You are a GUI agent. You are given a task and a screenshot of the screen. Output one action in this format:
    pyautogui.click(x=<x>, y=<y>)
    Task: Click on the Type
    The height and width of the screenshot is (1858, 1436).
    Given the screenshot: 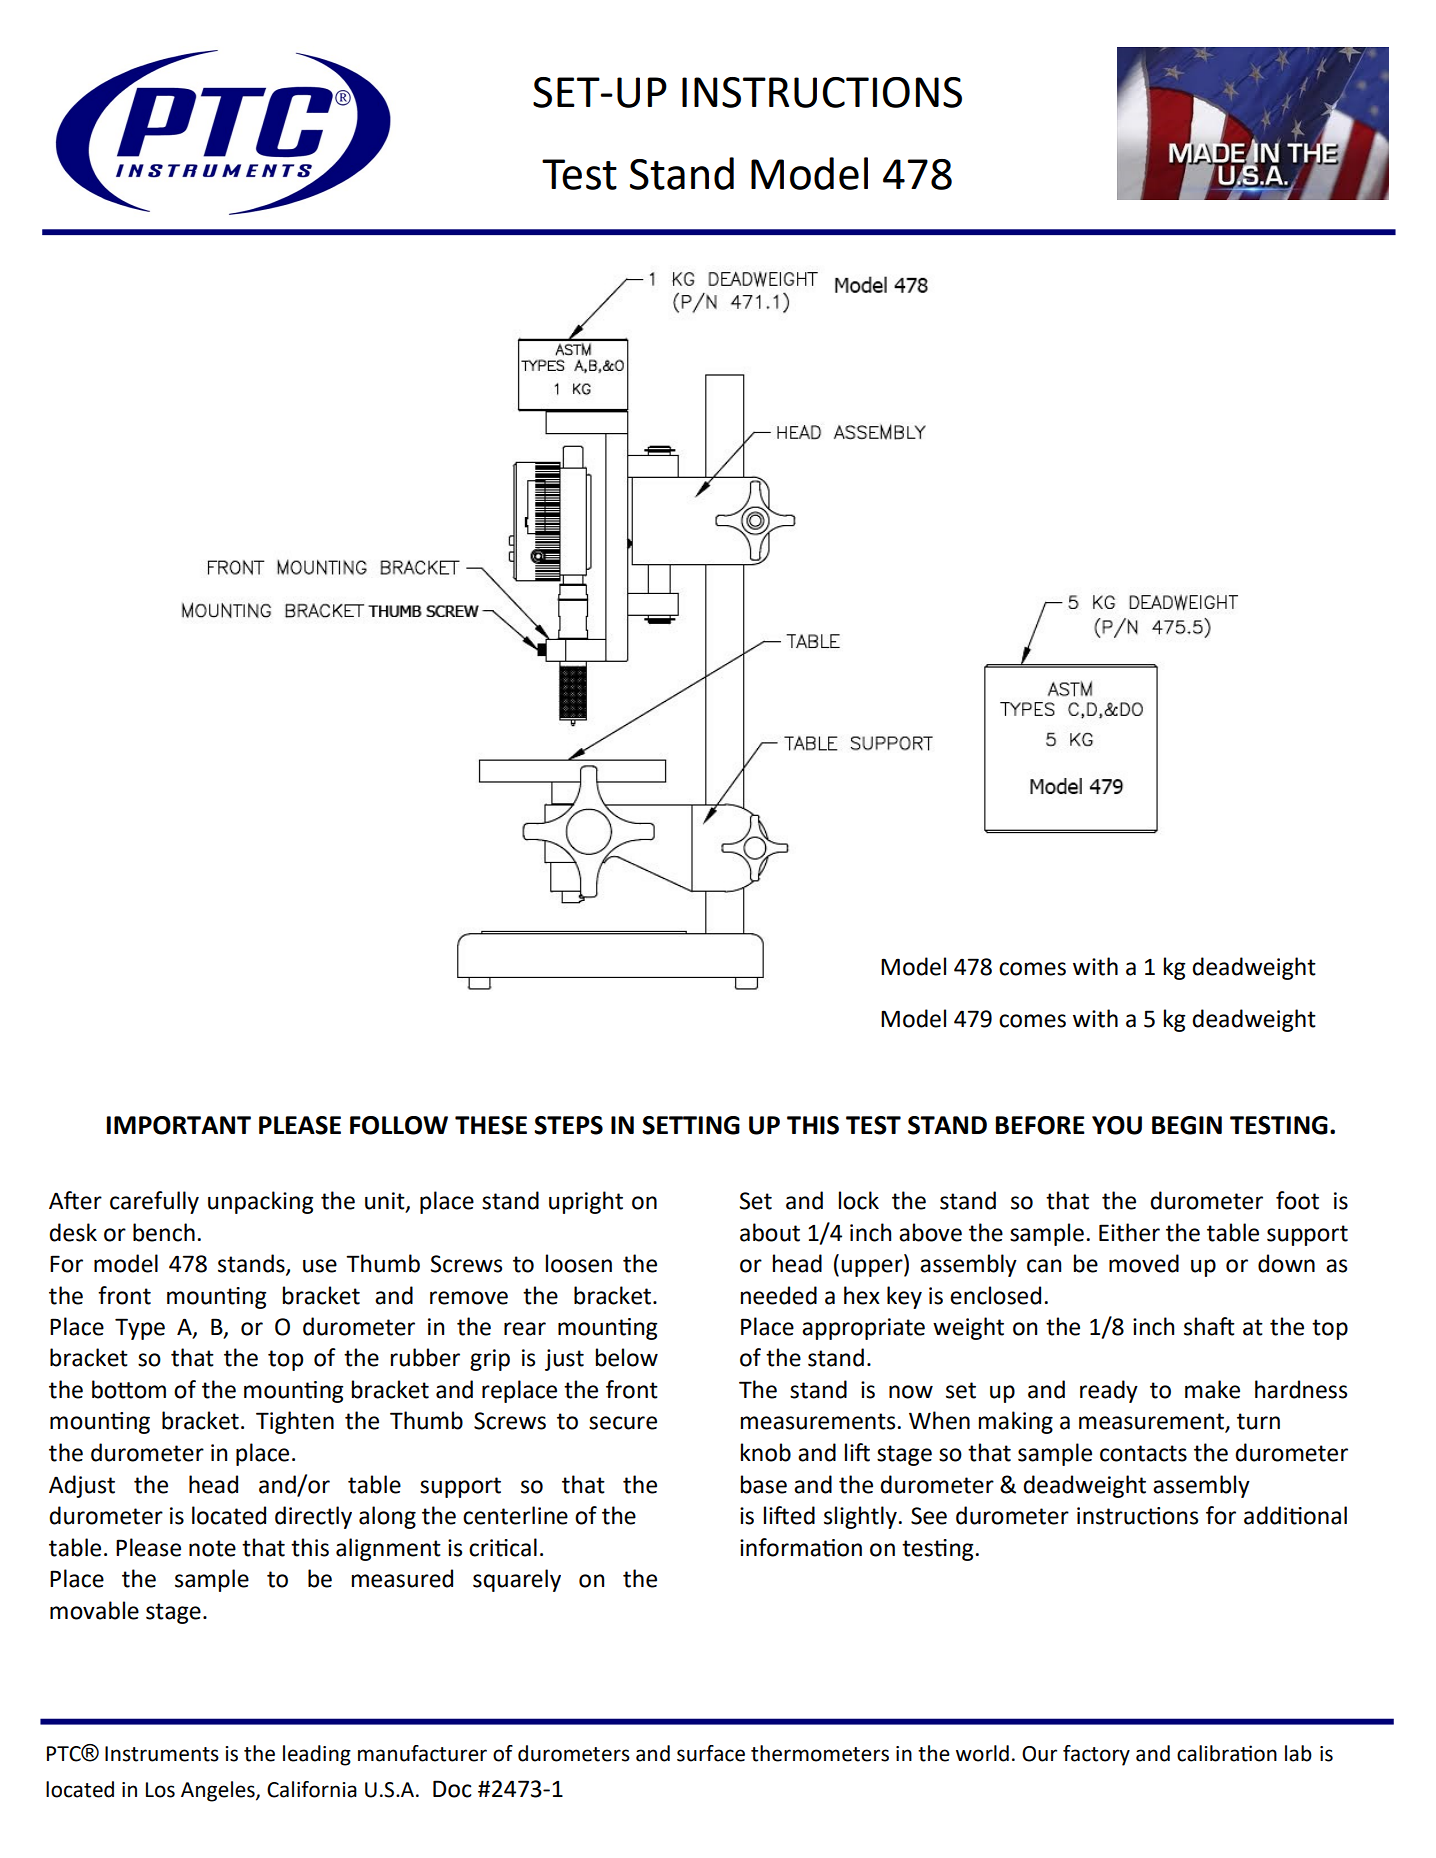 What is the action you would take?
    pyautogui.click(x=140, y=1329)
